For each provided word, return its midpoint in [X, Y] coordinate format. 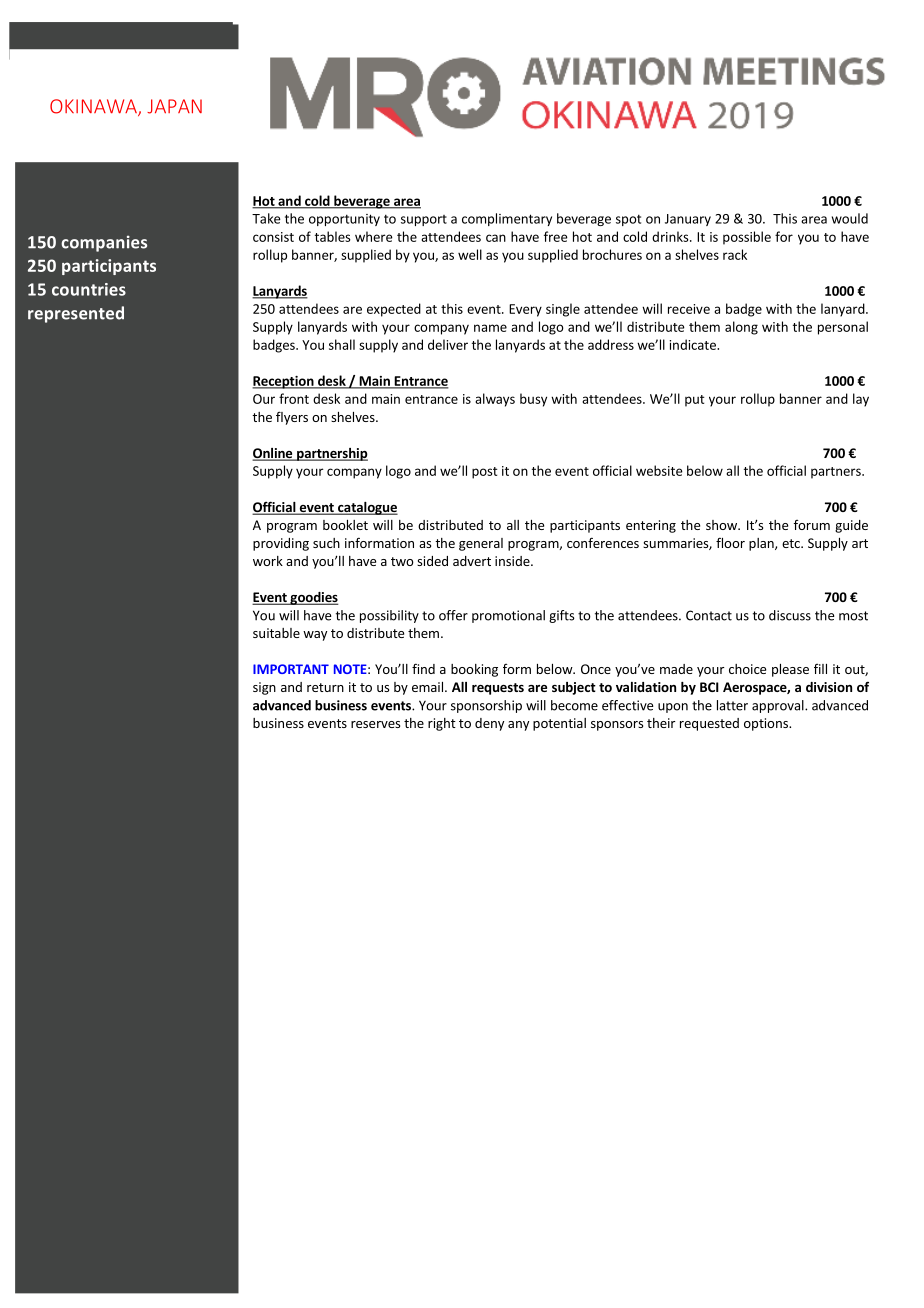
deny [489, 724]
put [695, 401]
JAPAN [174, 106]
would [850, 218]
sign [264, 688]
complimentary [507, 219]
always [495, 400]
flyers [292, 418]
